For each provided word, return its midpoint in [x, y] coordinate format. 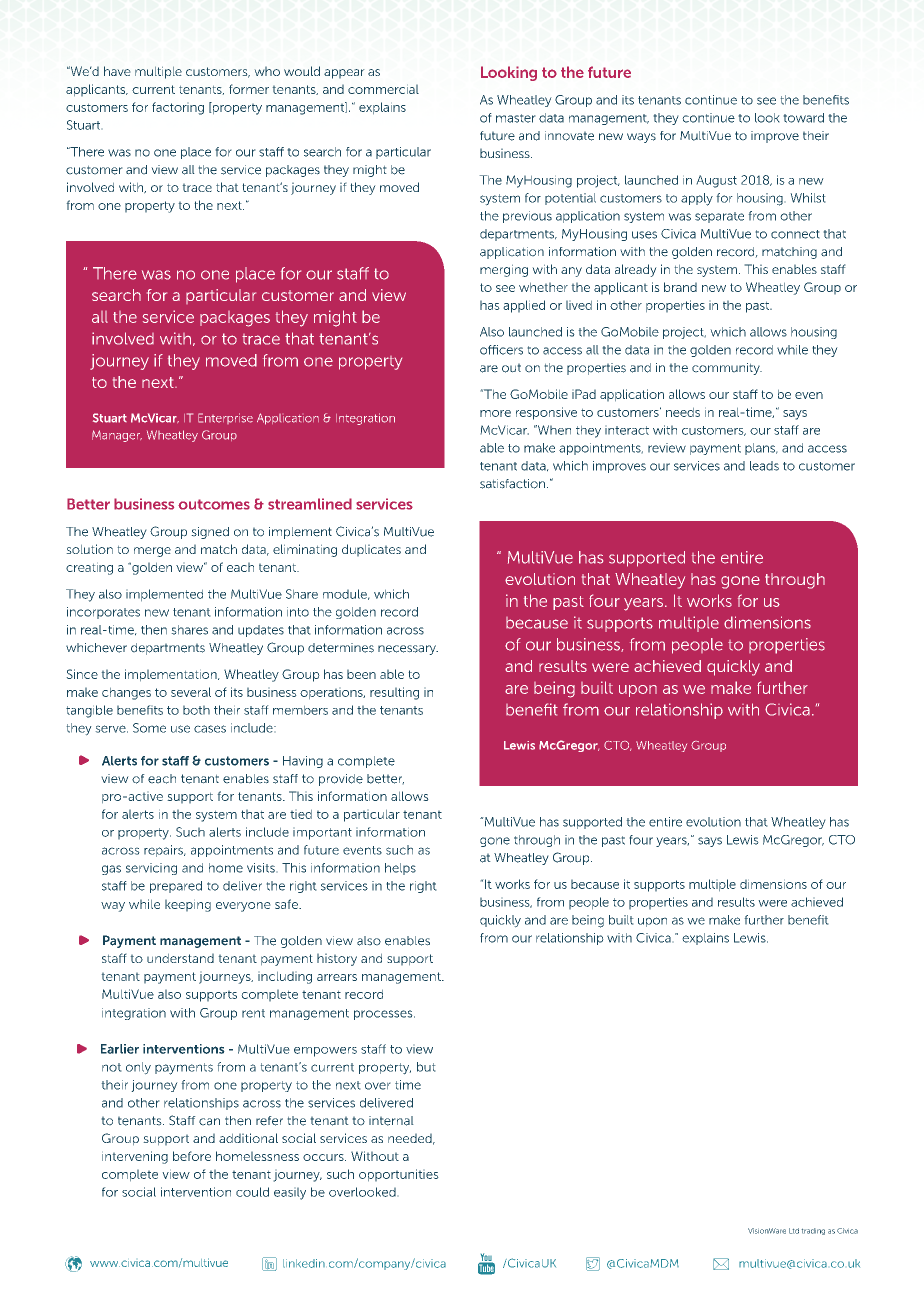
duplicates [371, 550]
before [192, 1156]
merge [152, 552]
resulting [394, 693]
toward [803, 118]
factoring [178, 108]
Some [149, 728]
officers [501, 350]
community [727, 369]
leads [764, 466]
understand [180, 958]
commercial [383, 89]
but [426, 1067]
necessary [408, 650]
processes [384, 1015]
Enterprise [225, 418]
